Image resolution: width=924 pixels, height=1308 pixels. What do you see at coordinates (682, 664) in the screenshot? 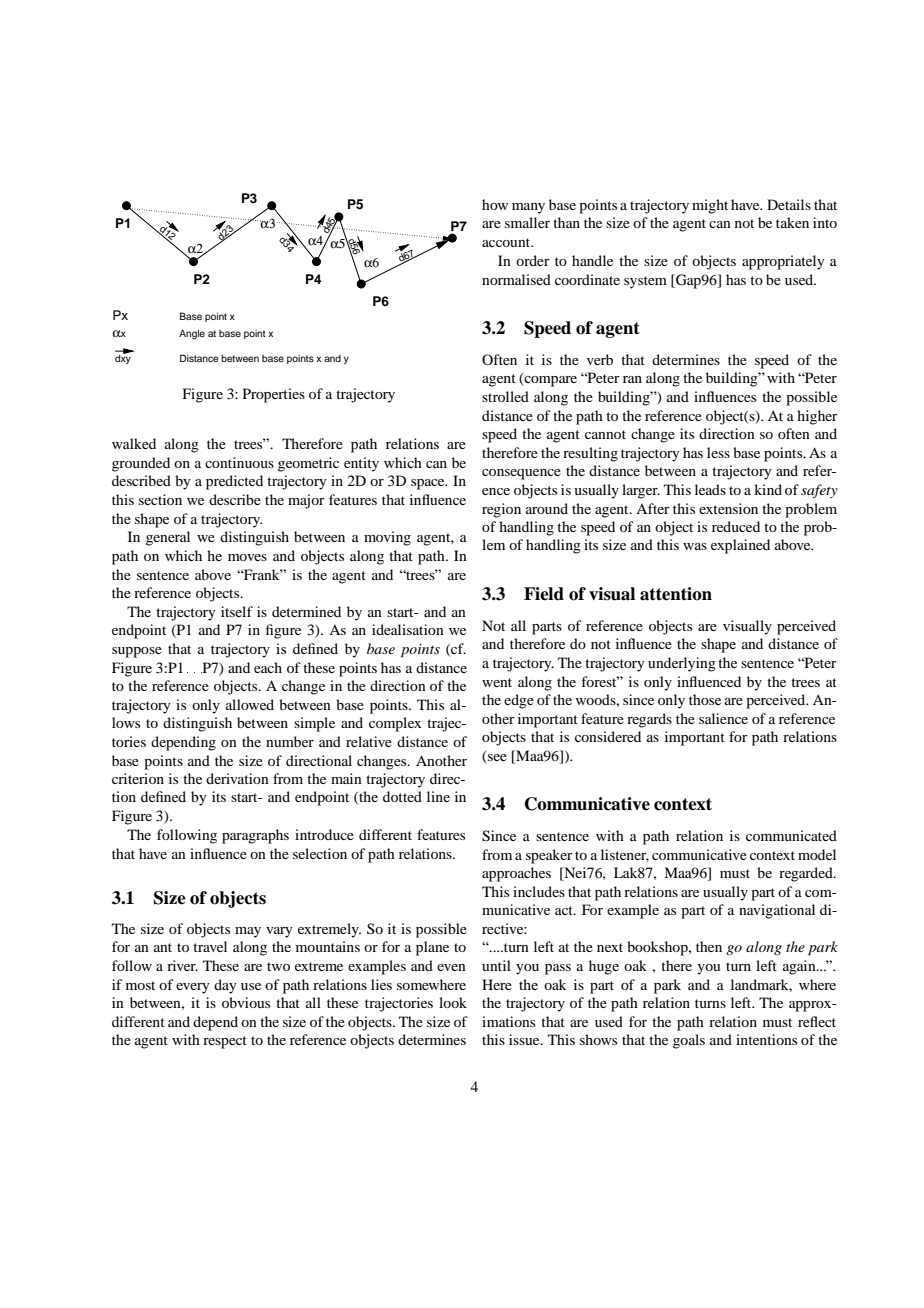
I see `underlying` at bounding box center [682, 664].
